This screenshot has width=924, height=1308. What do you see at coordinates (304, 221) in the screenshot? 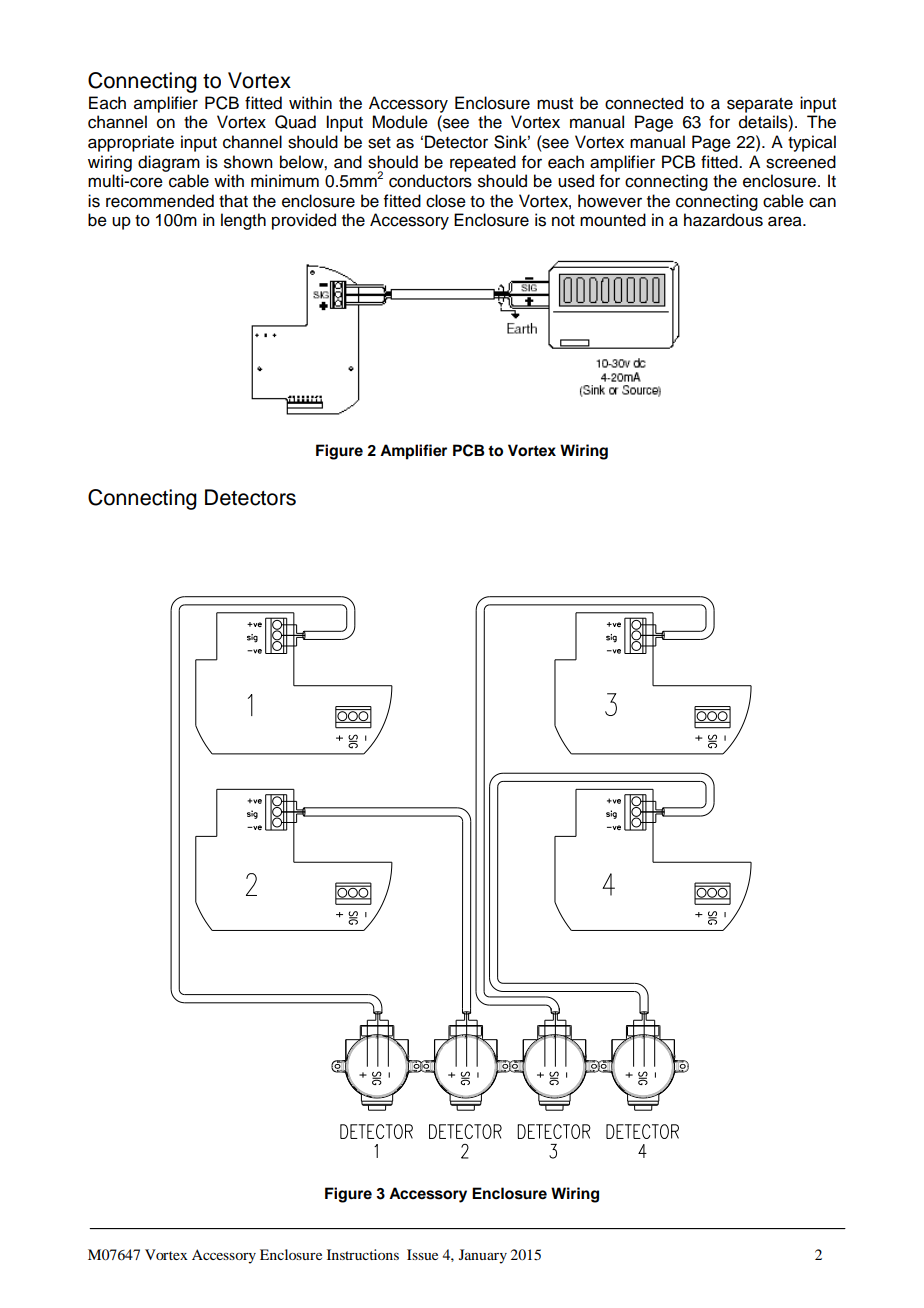
I see `provided` at bounding box center [304, 221].
